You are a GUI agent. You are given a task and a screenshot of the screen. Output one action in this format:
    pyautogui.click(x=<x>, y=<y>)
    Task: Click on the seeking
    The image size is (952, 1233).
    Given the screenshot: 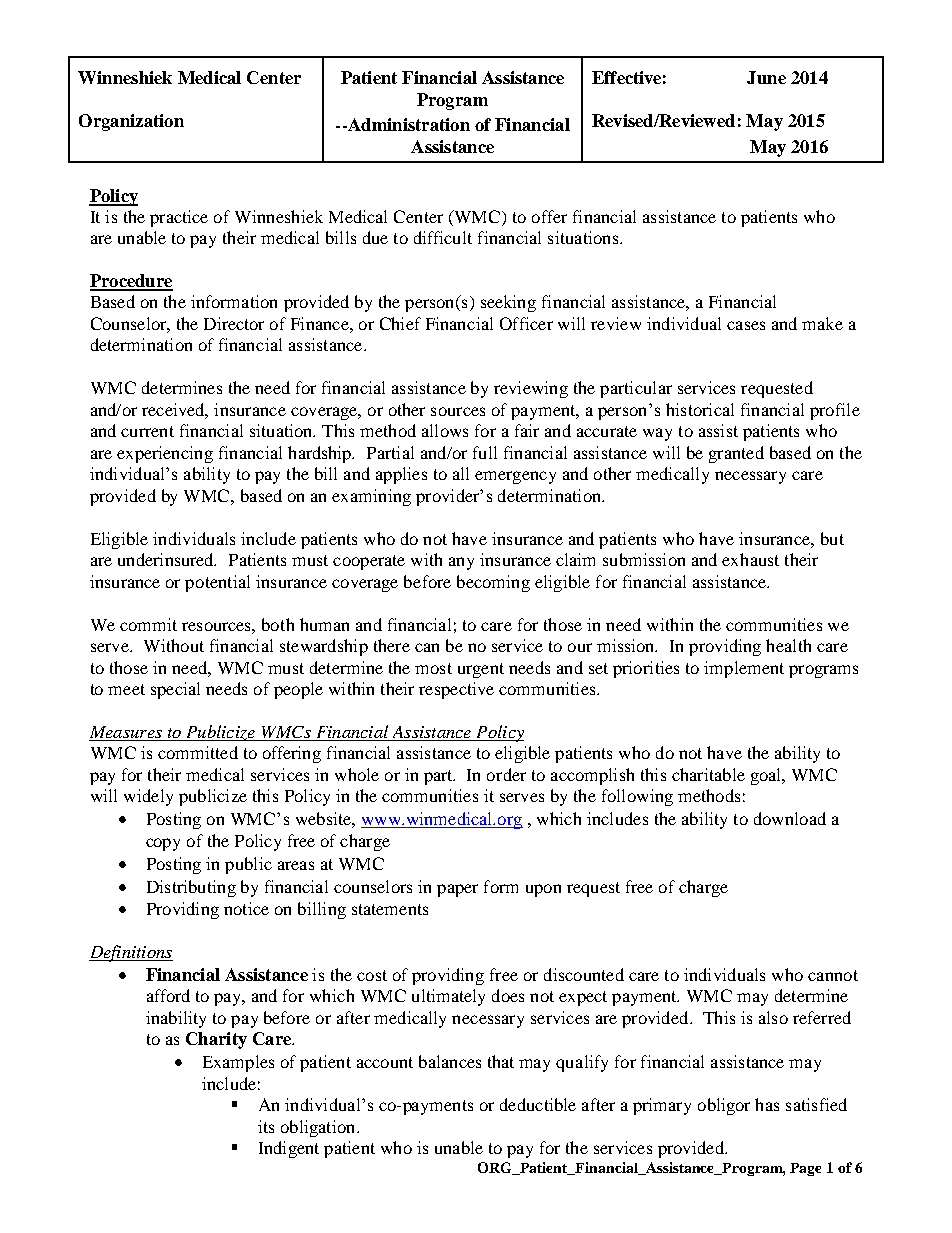 What is the action you would take?
    pyautogui.click(x=508, y=303)
